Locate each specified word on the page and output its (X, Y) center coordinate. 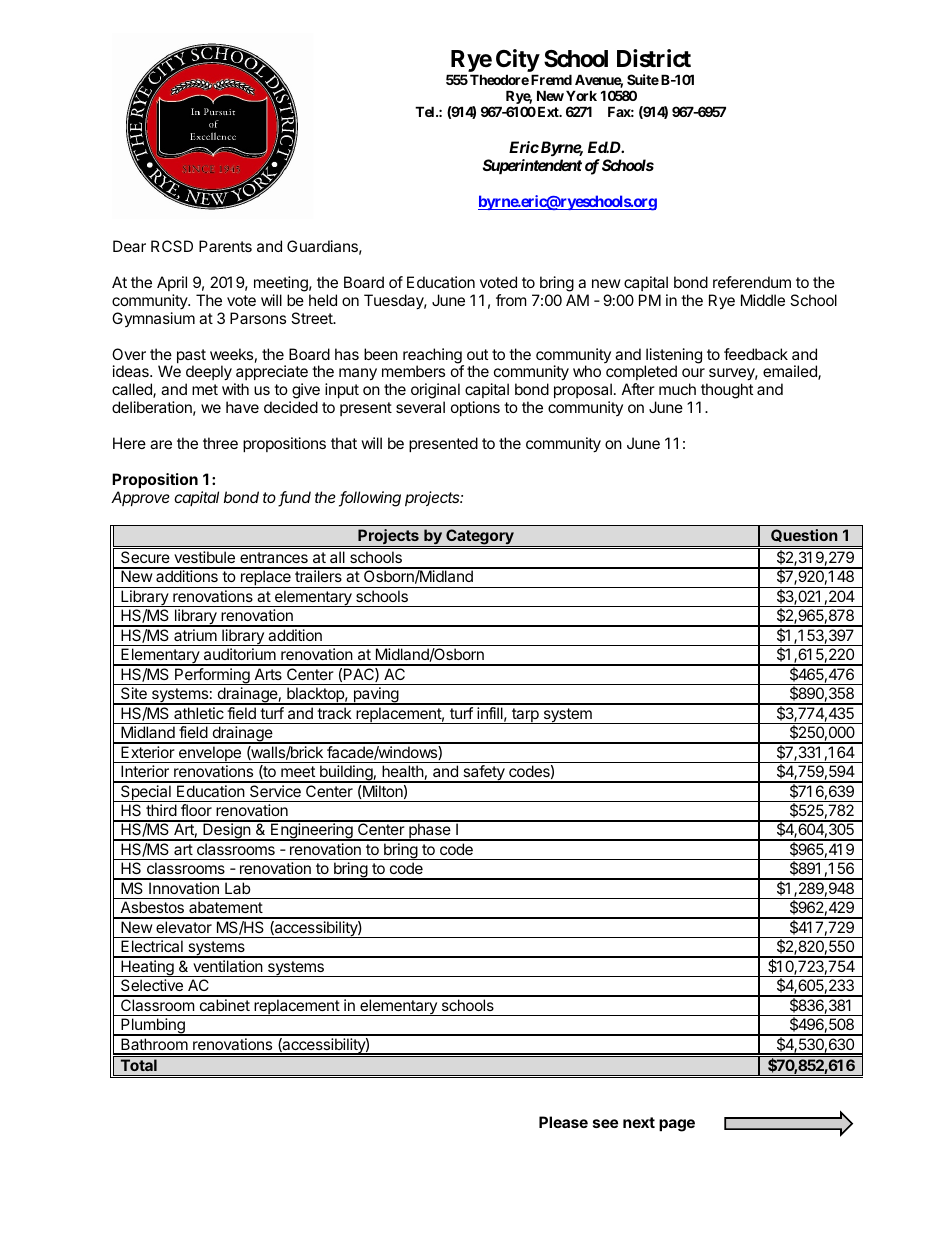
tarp (525, 716)
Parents (225, 246)
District (654, 58)
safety (484, 774)
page (677, 1125)
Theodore (499, 79)
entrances (274, 557)
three (220, 443)
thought (726, 392)
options (475, 408)
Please (563, 1122)
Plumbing (153, 1027)
